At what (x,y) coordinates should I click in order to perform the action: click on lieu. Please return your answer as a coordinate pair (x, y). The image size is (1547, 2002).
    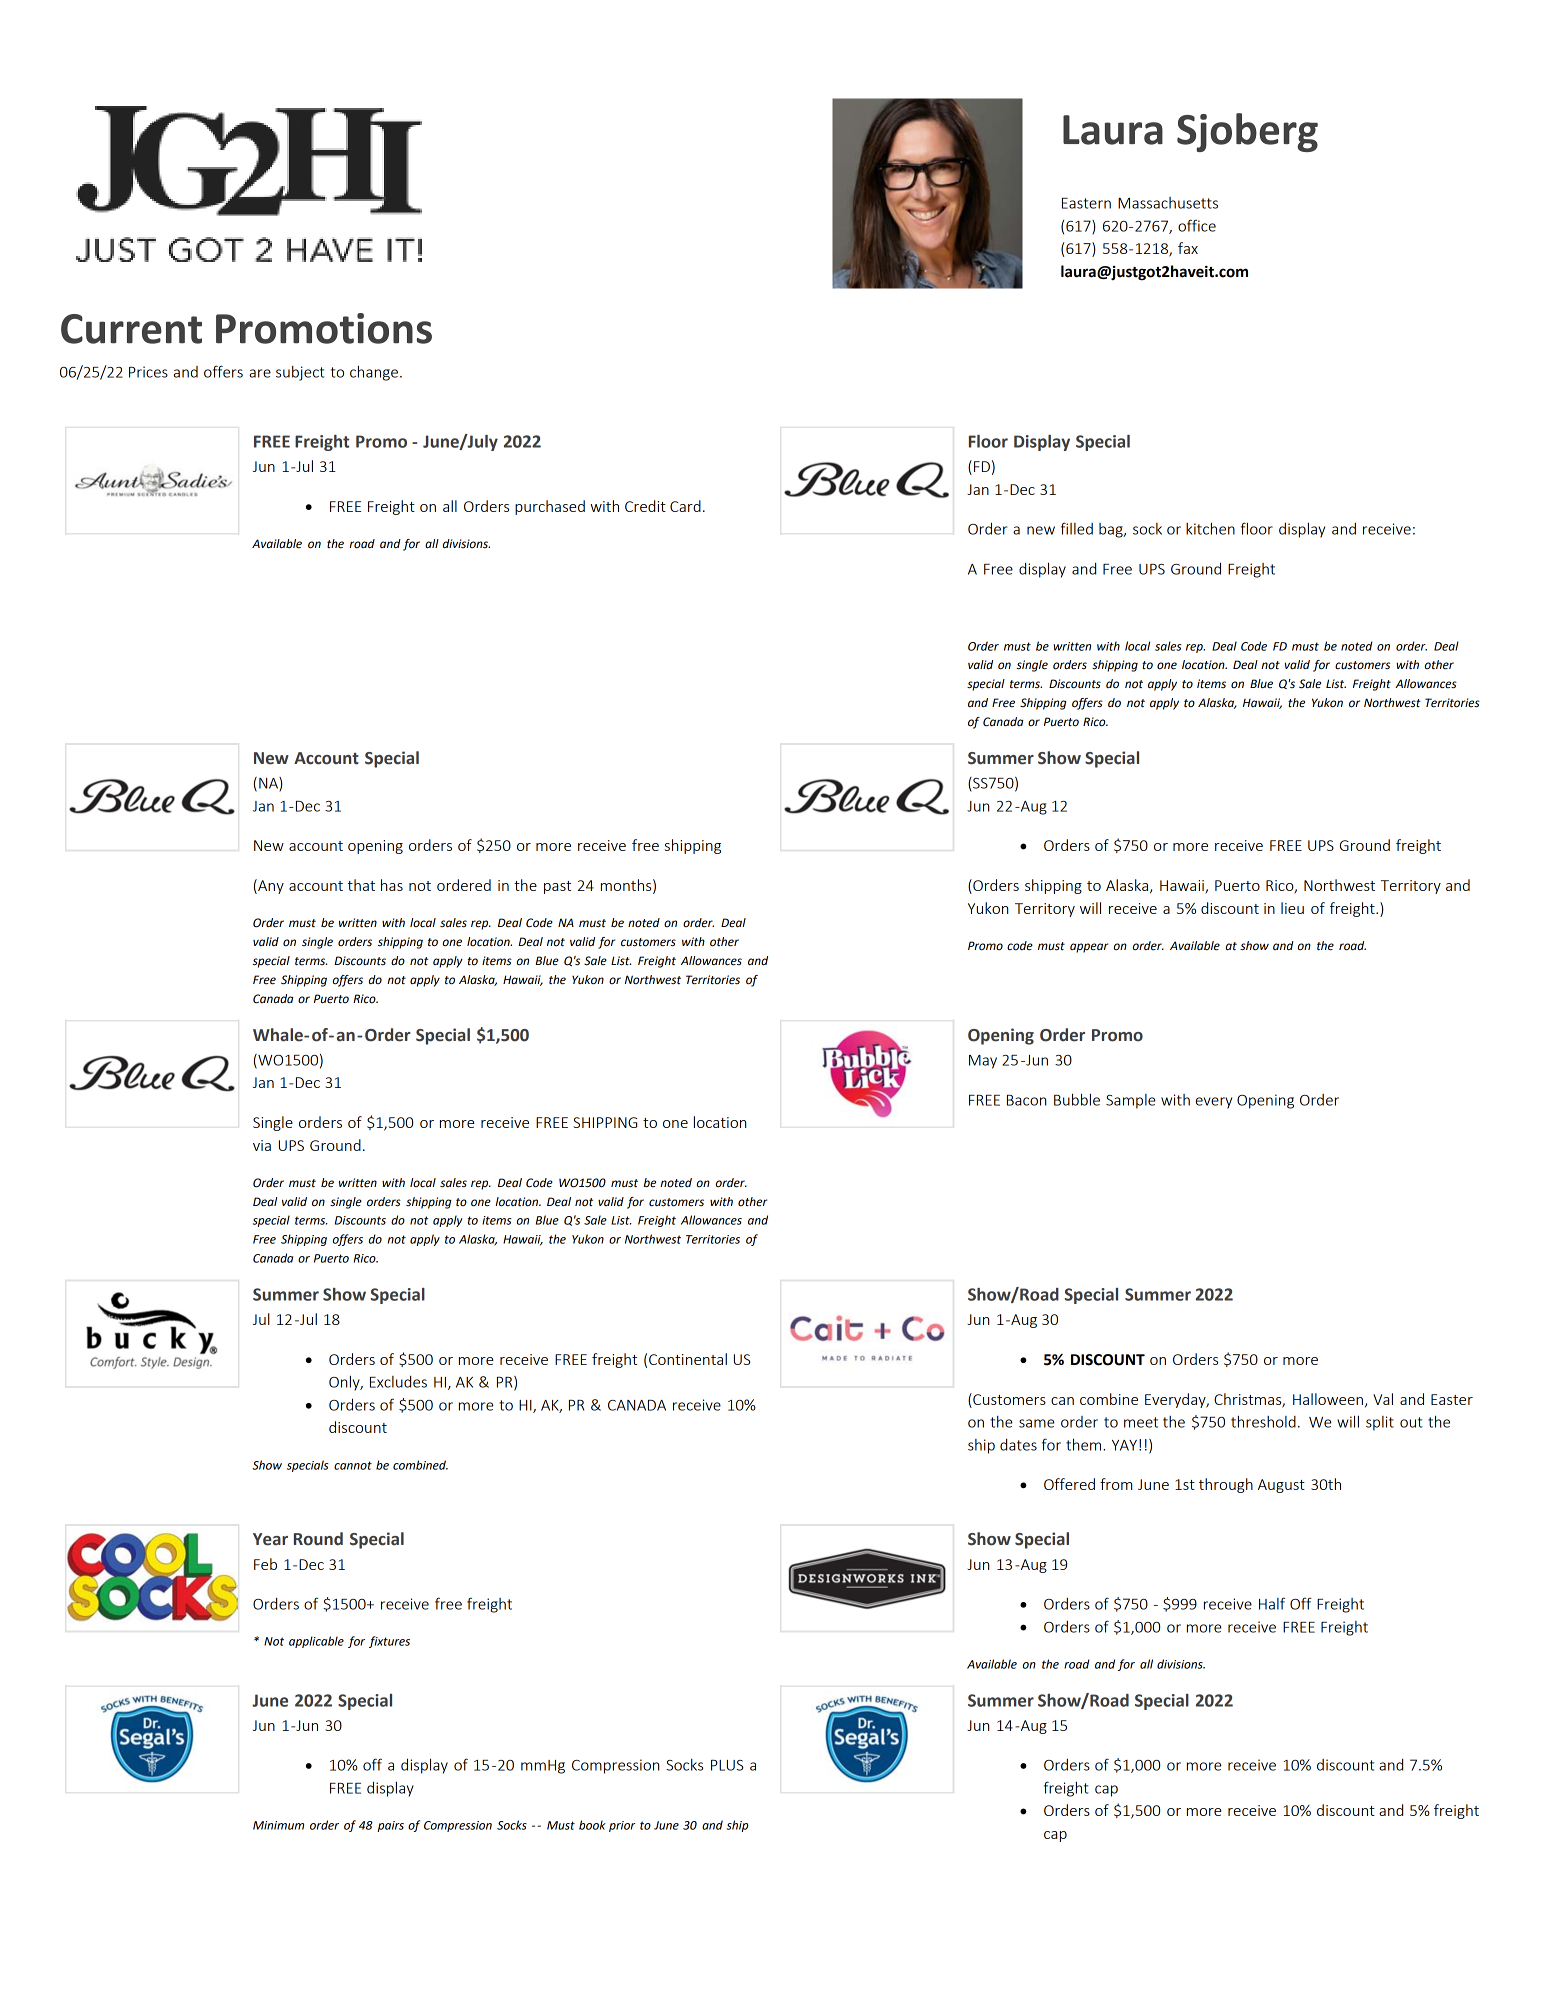
    Looking at the image, I should click on (1292, 908).
